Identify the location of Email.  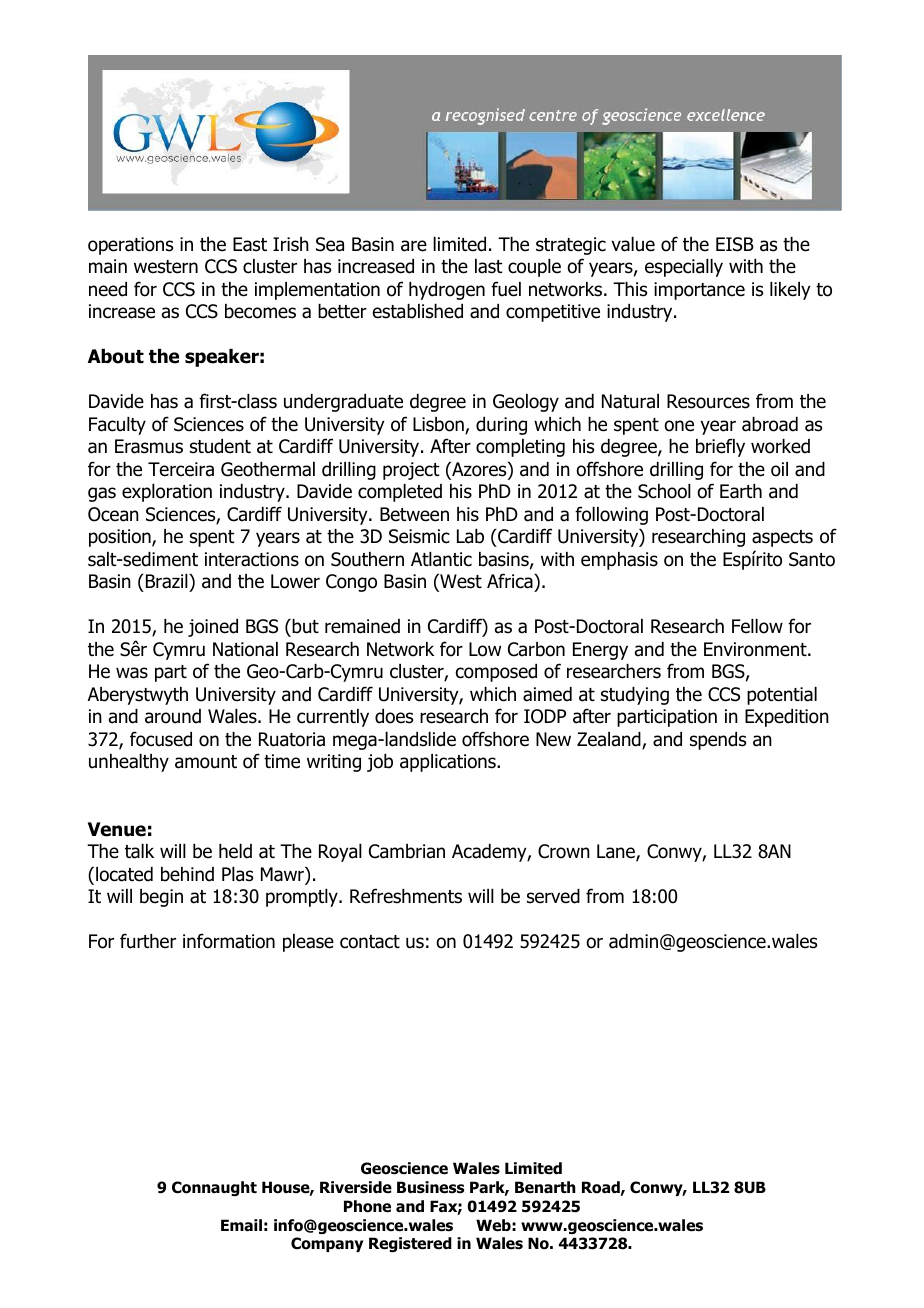
(241, 1225).
